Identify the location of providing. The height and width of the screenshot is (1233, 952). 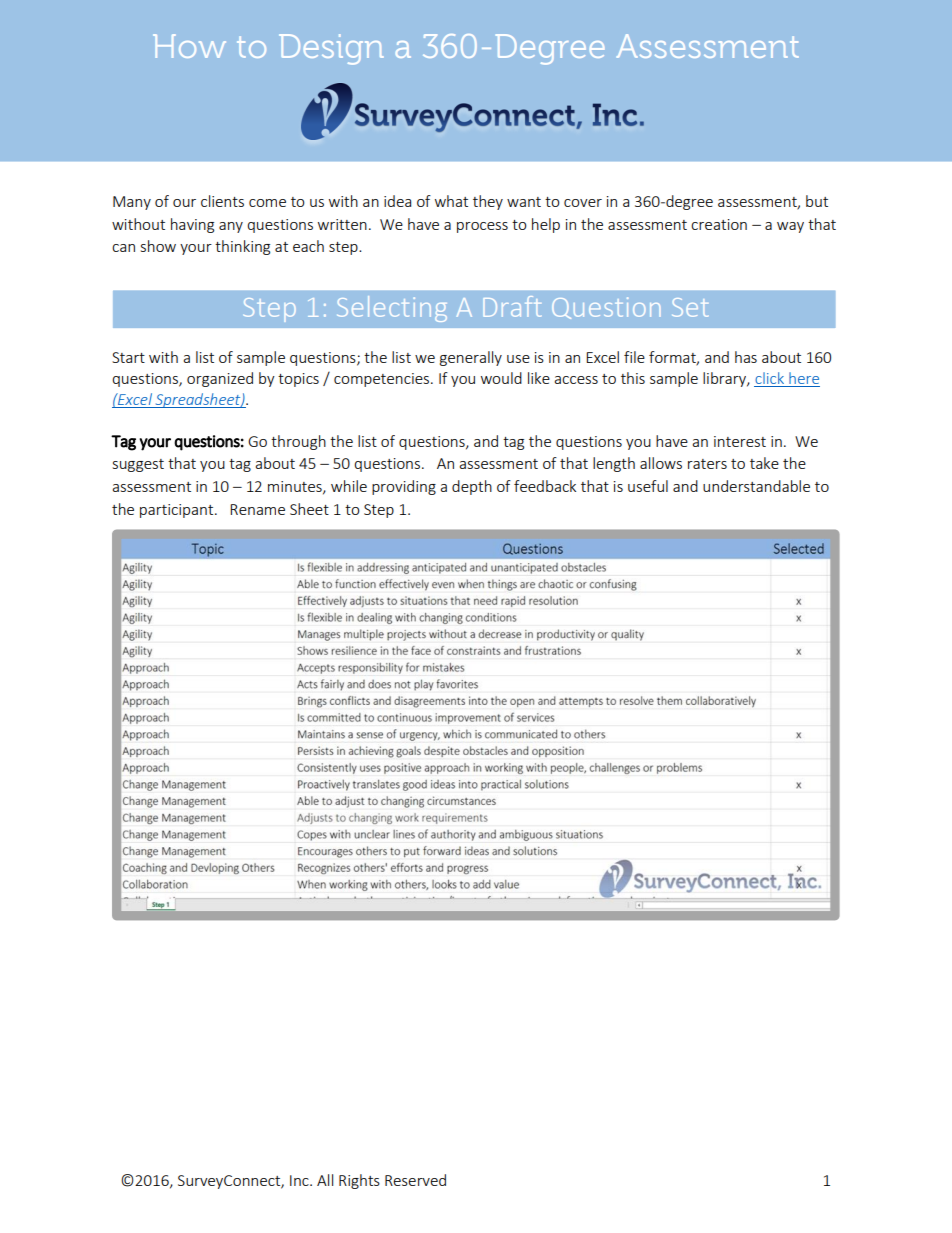
(404, 487).
